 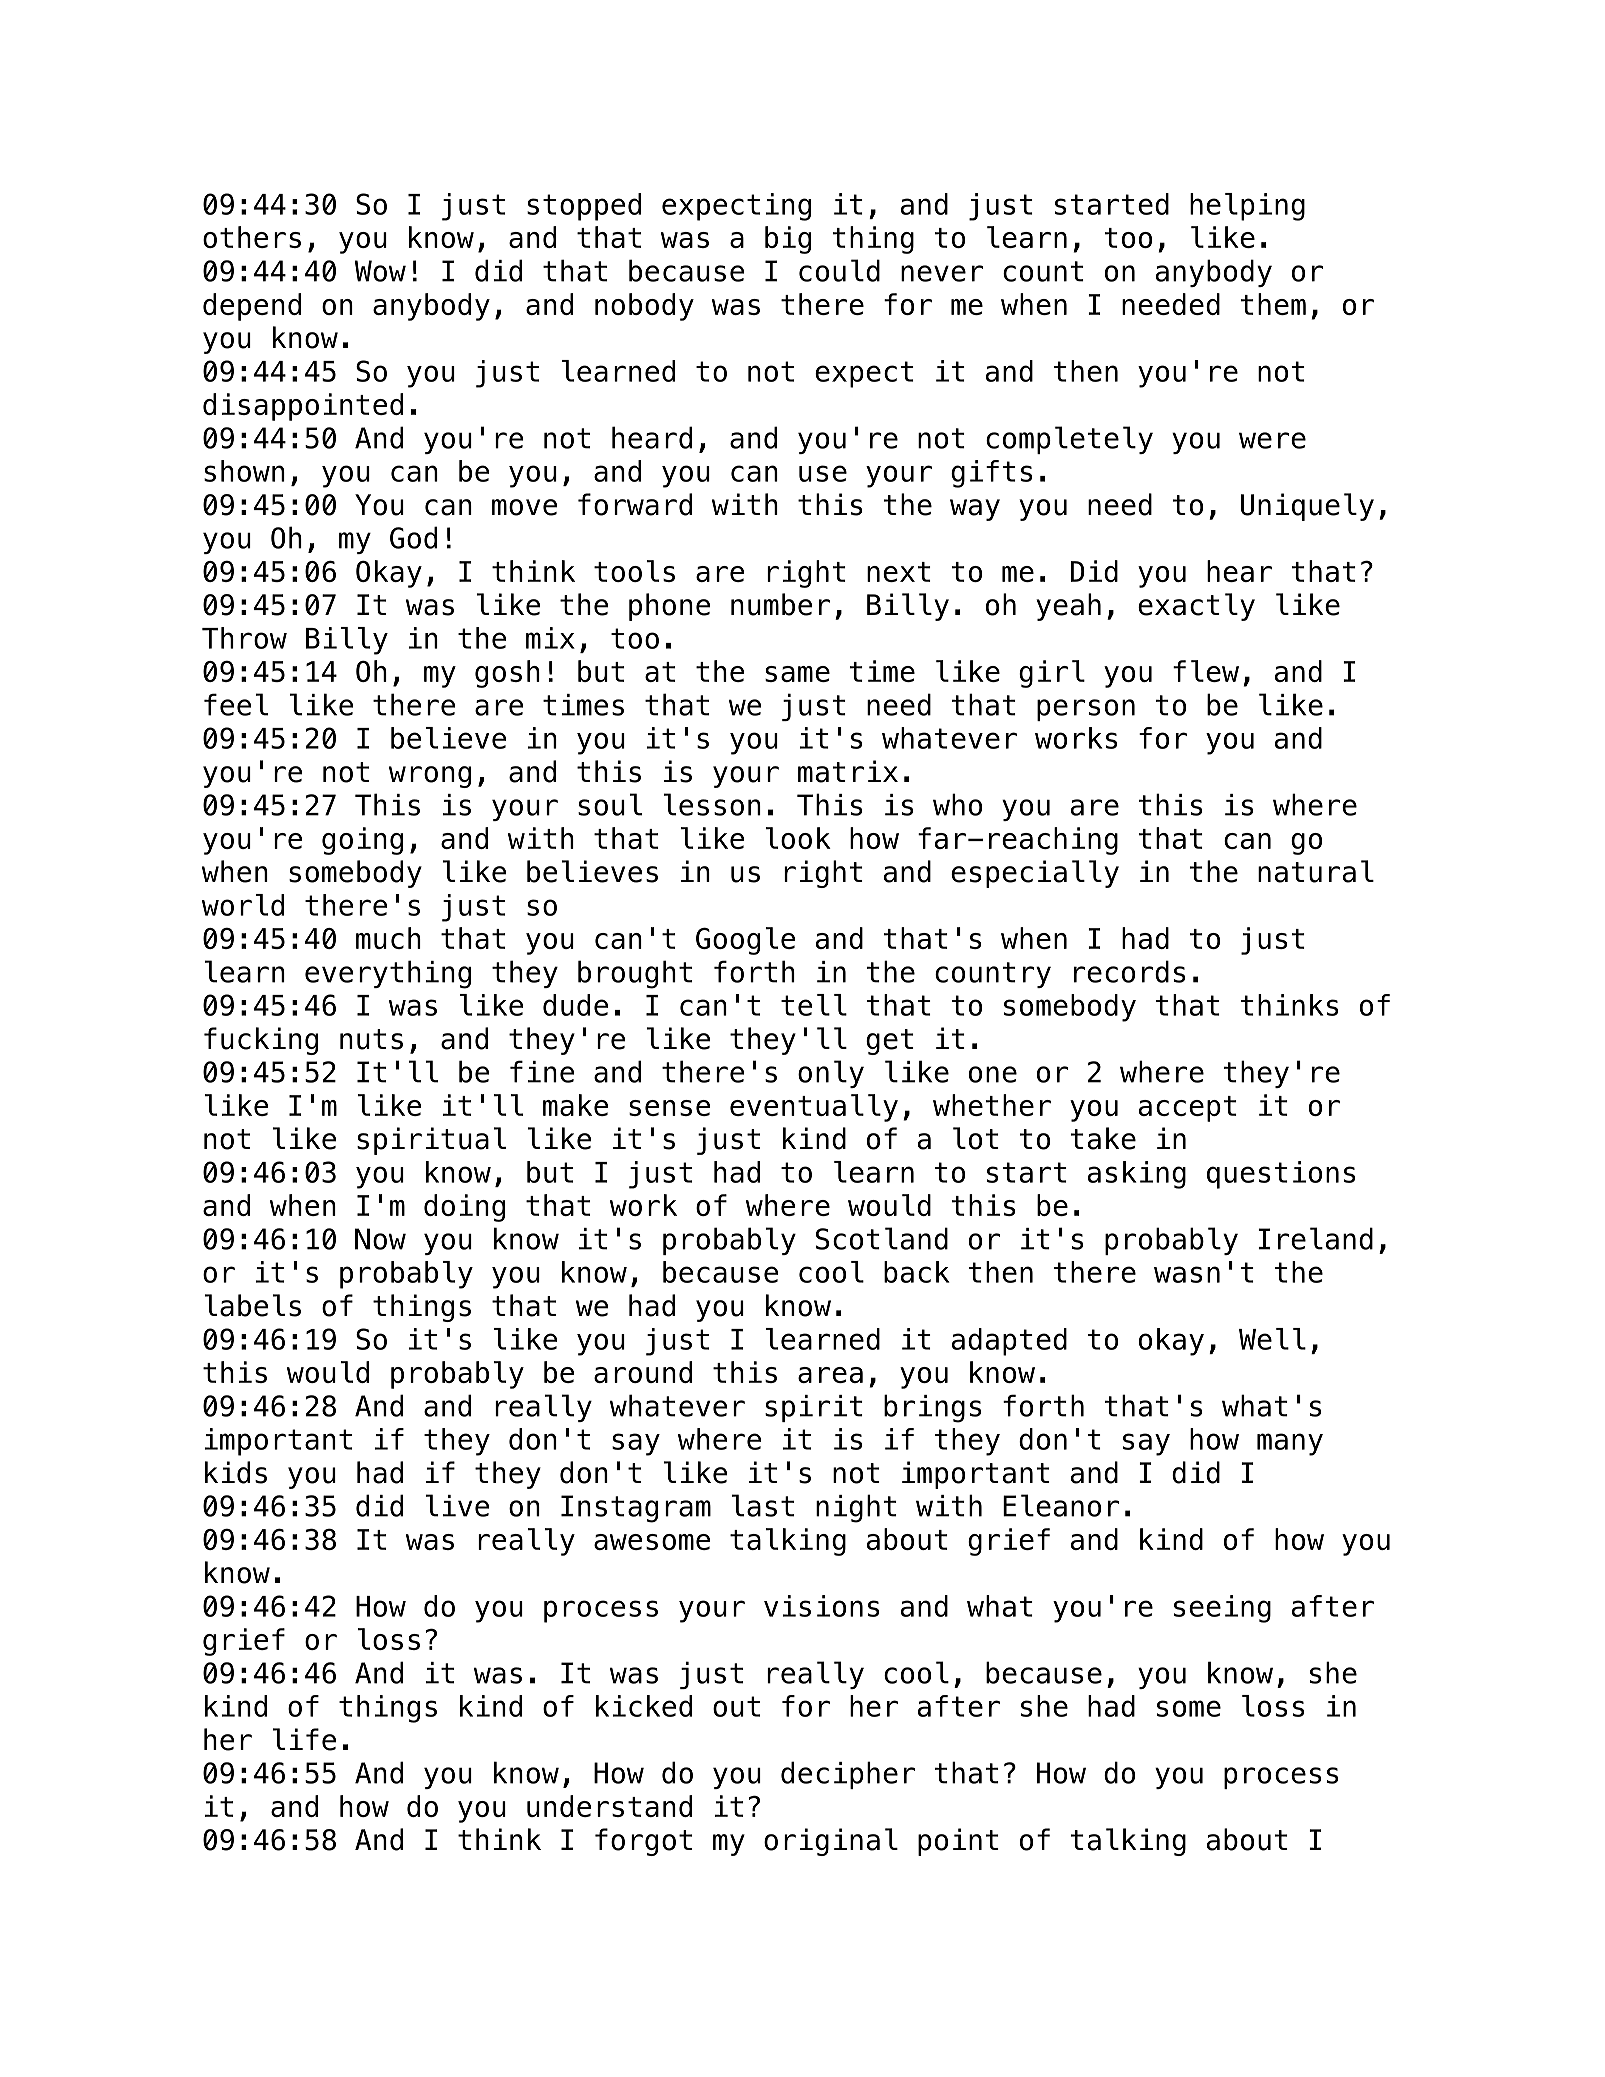 I want to click on seeing, so click(x=1222, y=1609).
